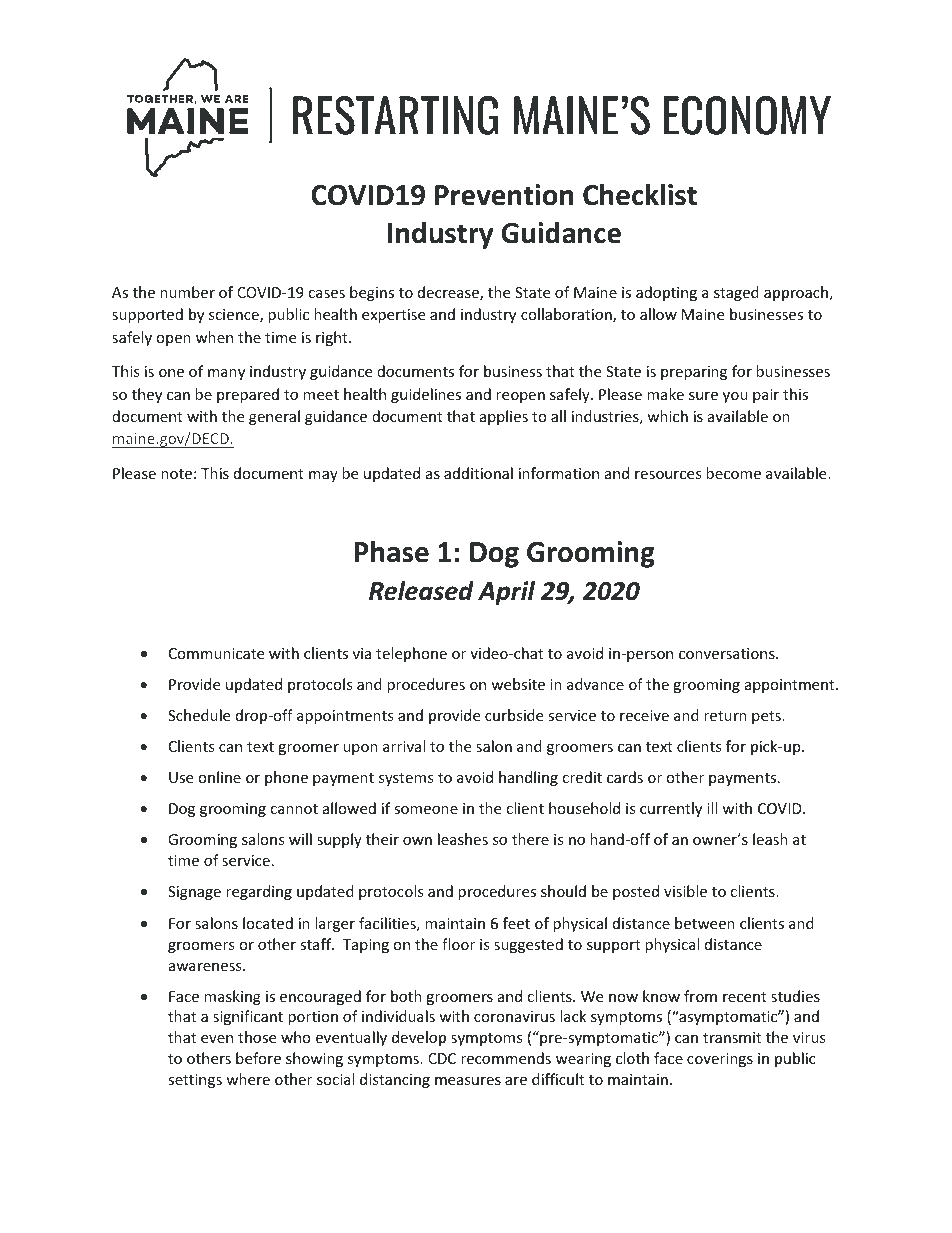 This document has width=952, height=1233. Describe the element at coordinates (728, 653) in the document. I see `conversations` at that location.
